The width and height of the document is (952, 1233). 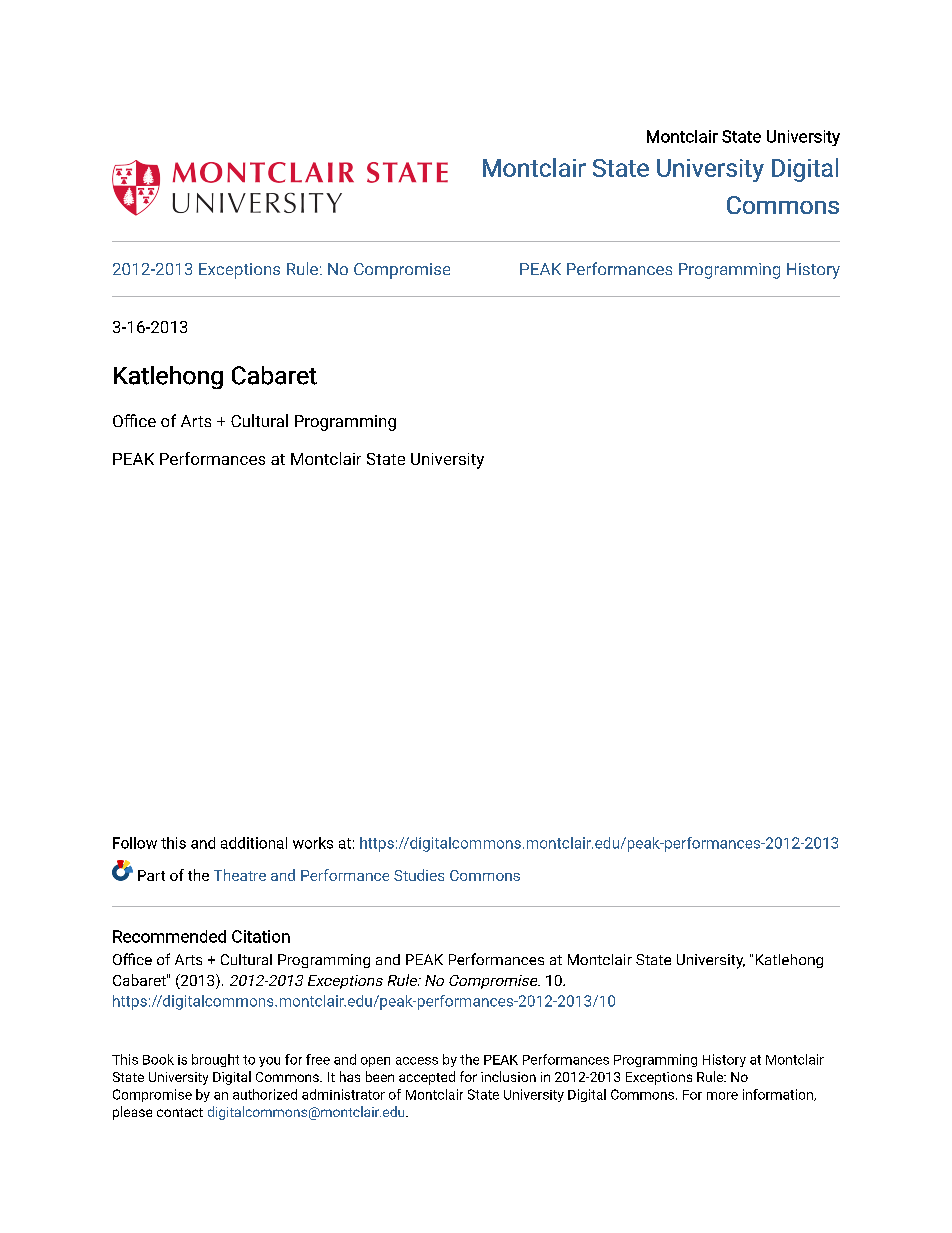 What do you see at coordinates (419, 875) in the document?
I see `Studies` at bounding box center [419, 875].
